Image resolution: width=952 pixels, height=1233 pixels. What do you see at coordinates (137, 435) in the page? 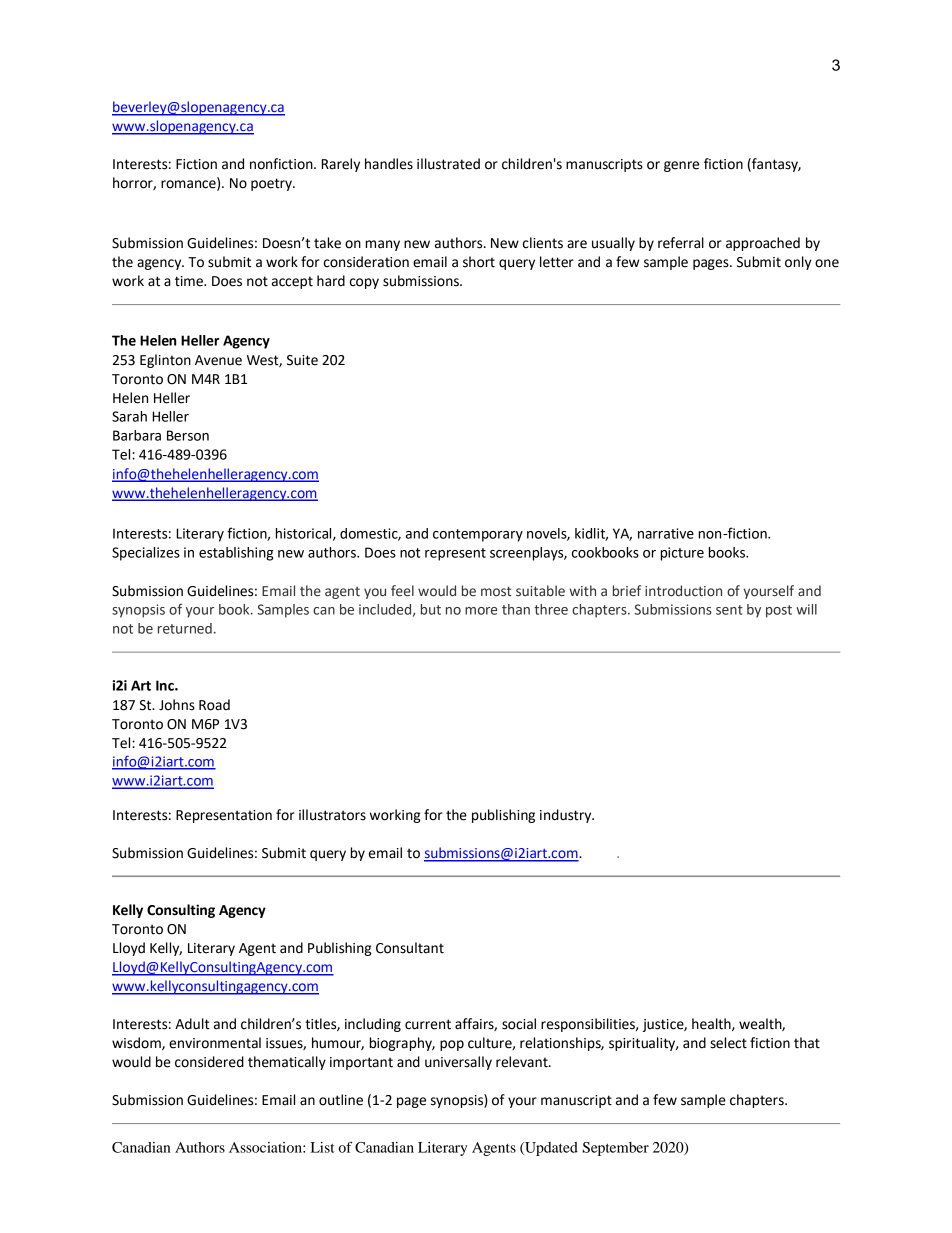
I see `Barbara` at bounding box center [137, 435].
